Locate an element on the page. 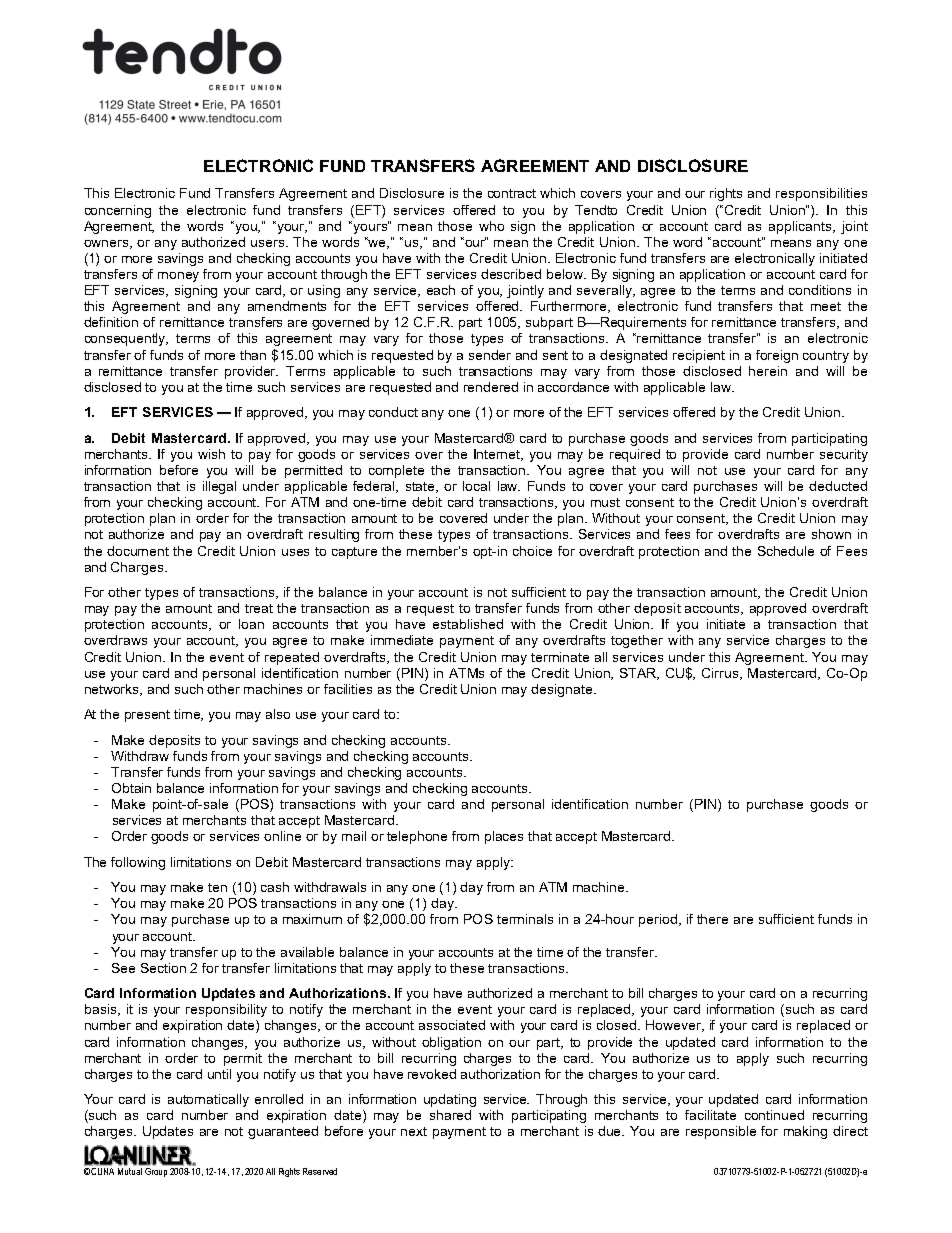  who is located at coordinates (491, 226).
